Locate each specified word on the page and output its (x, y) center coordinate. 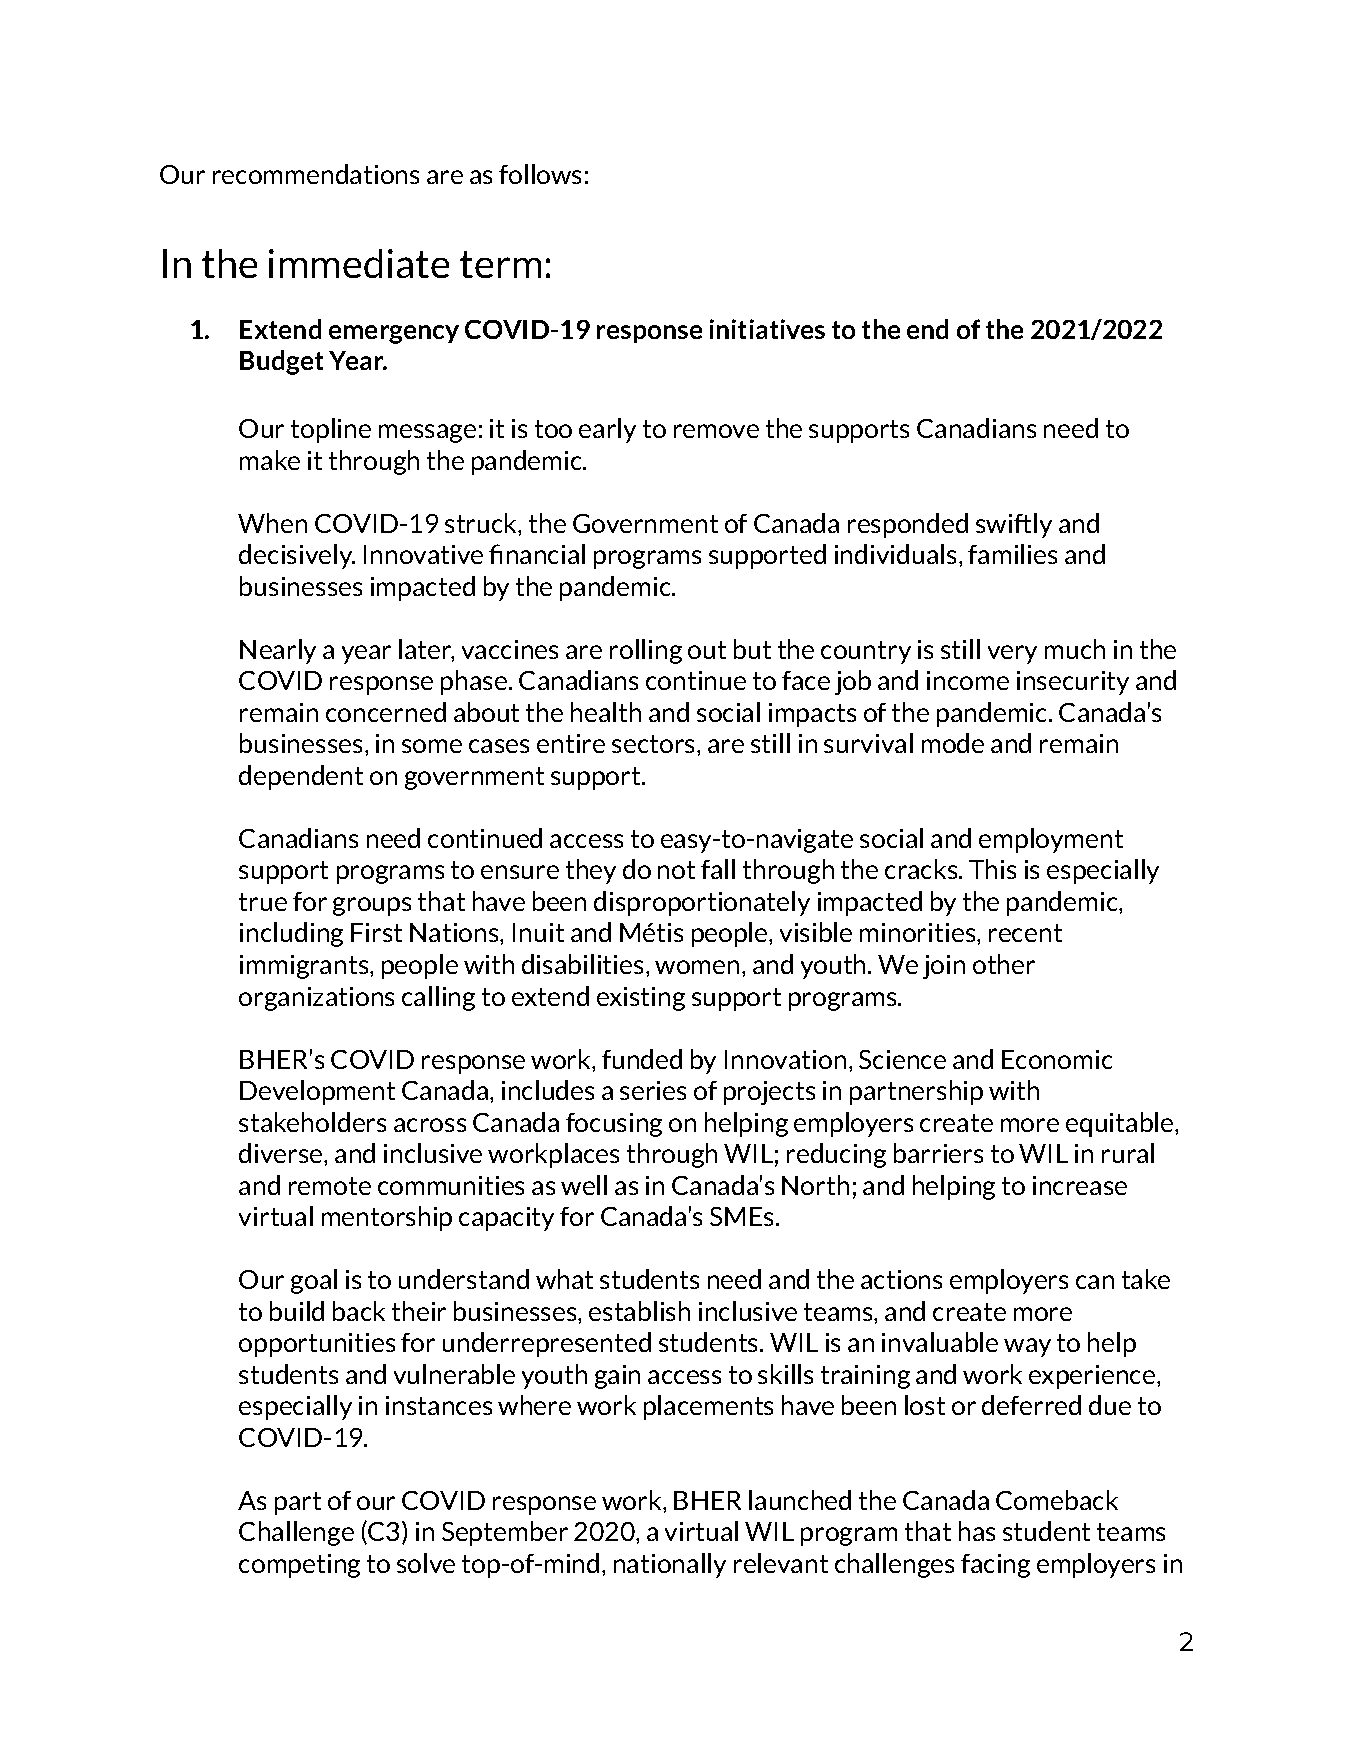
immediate (359, 263)
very (1012, 654)
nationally (670, 1565)
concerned (386, 712)
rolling (646, 651)
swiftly (1014, 525)
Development (317, 1092)
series (653, 1090)
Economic (1057, 1059)
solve (426, 1563)
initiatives (767, 329)
